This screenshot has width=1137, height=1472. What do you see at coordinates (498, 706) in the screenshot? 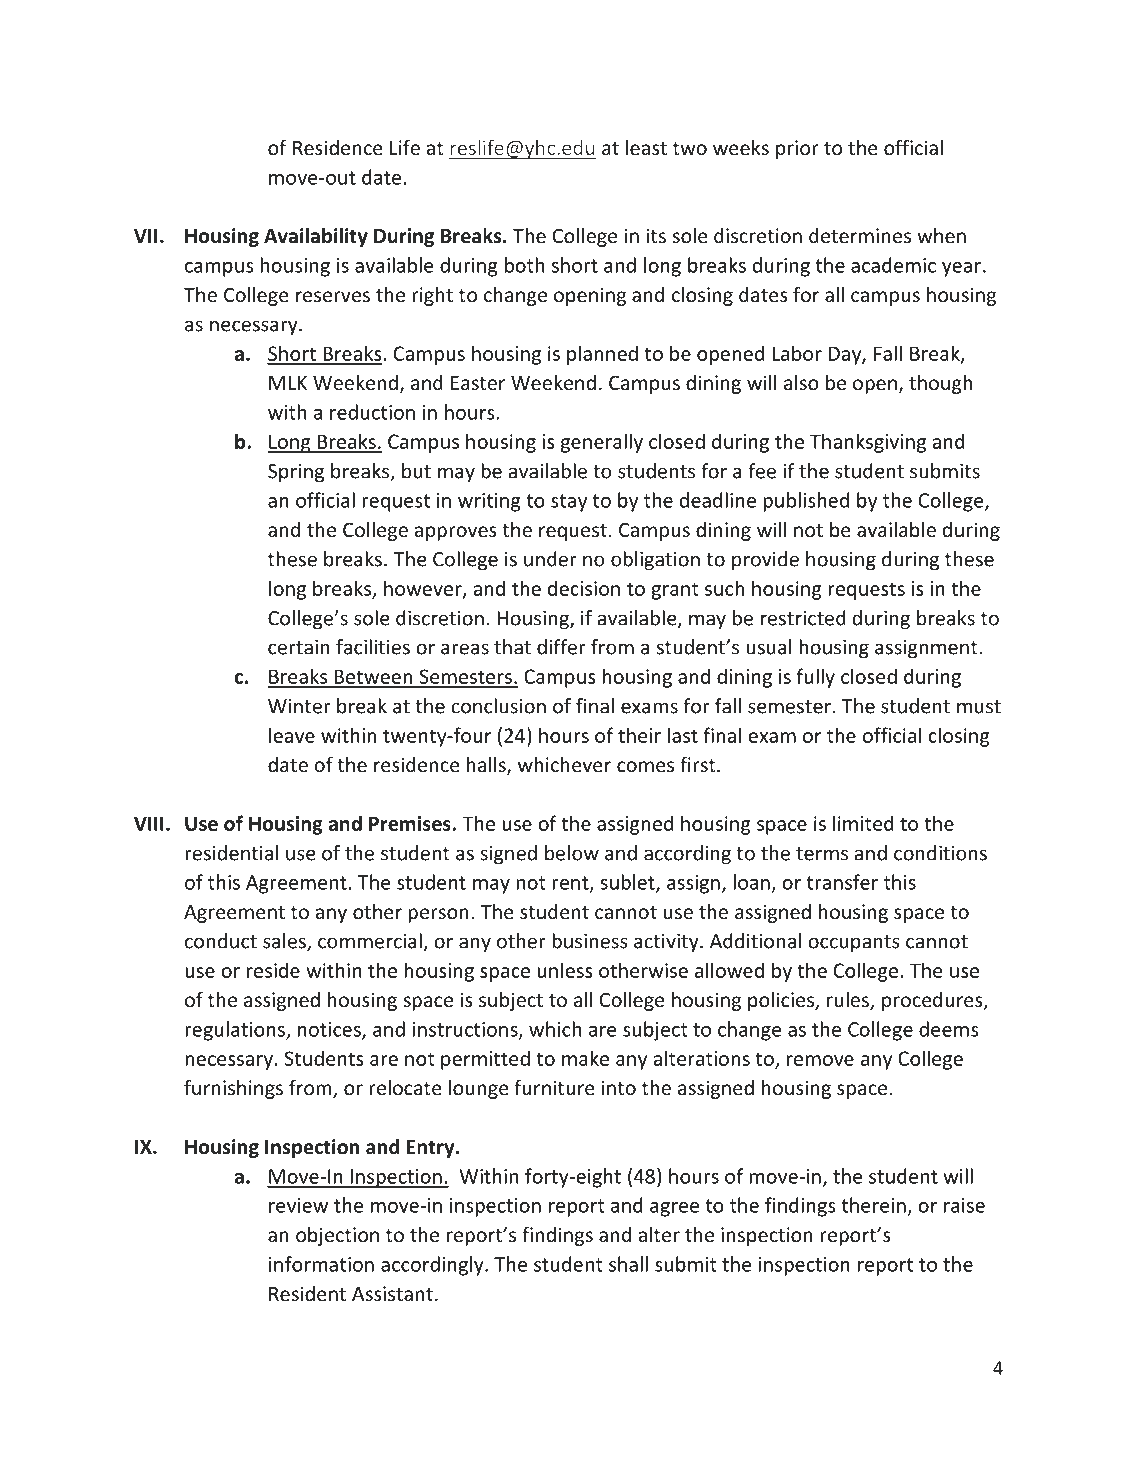
I see `conclusion` at bounding box center [498, 706].
